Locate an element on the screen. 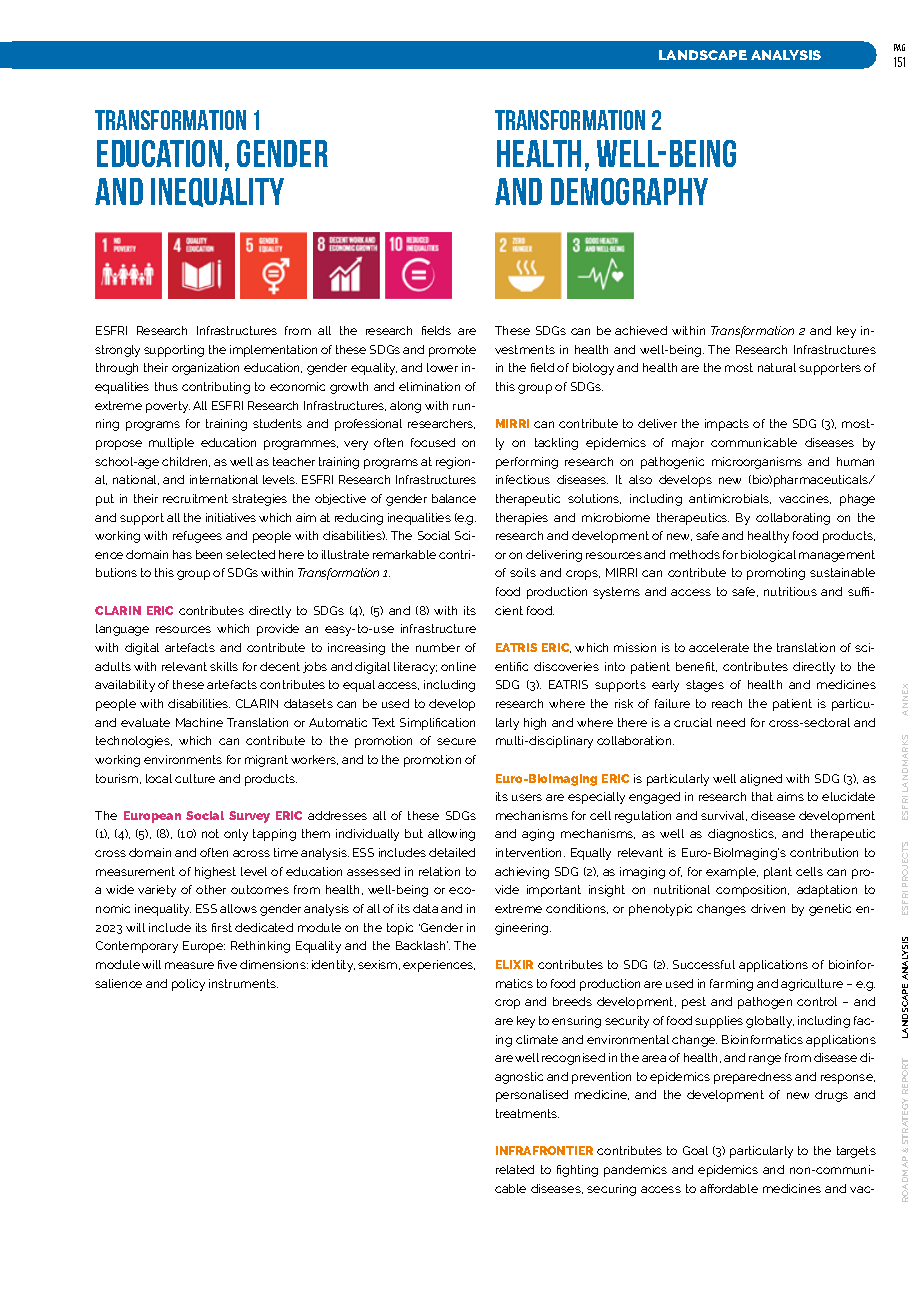  policy is located at coordinates (188, 985).
